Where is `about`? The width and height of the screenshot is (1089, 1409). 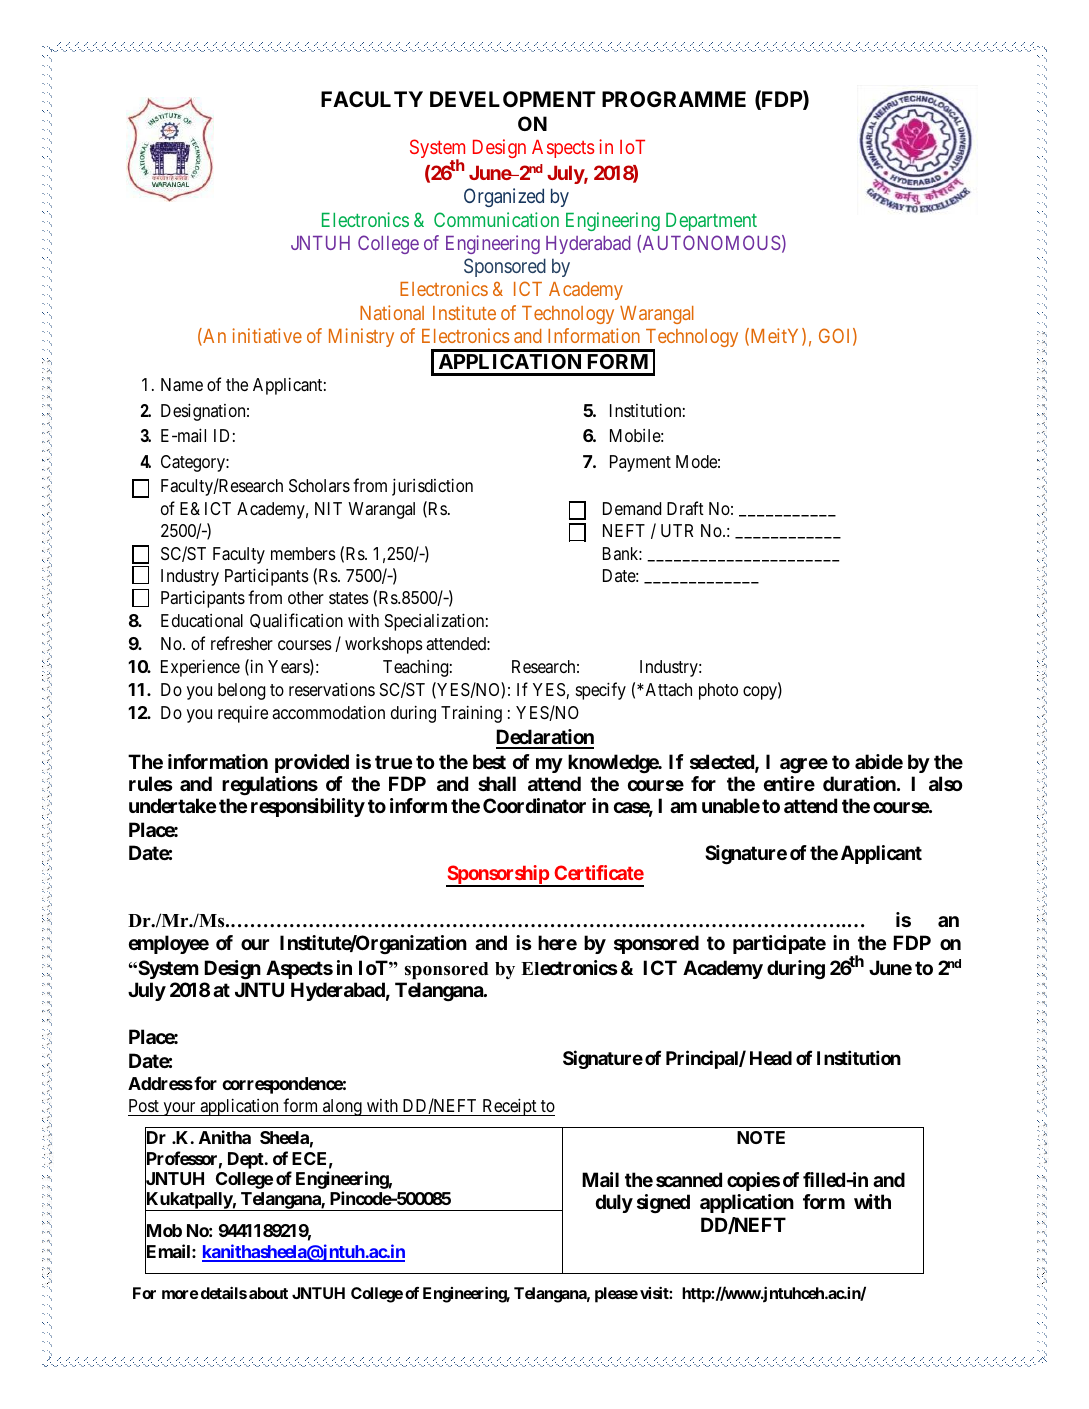
about is located at coordinates (268, 1293).
